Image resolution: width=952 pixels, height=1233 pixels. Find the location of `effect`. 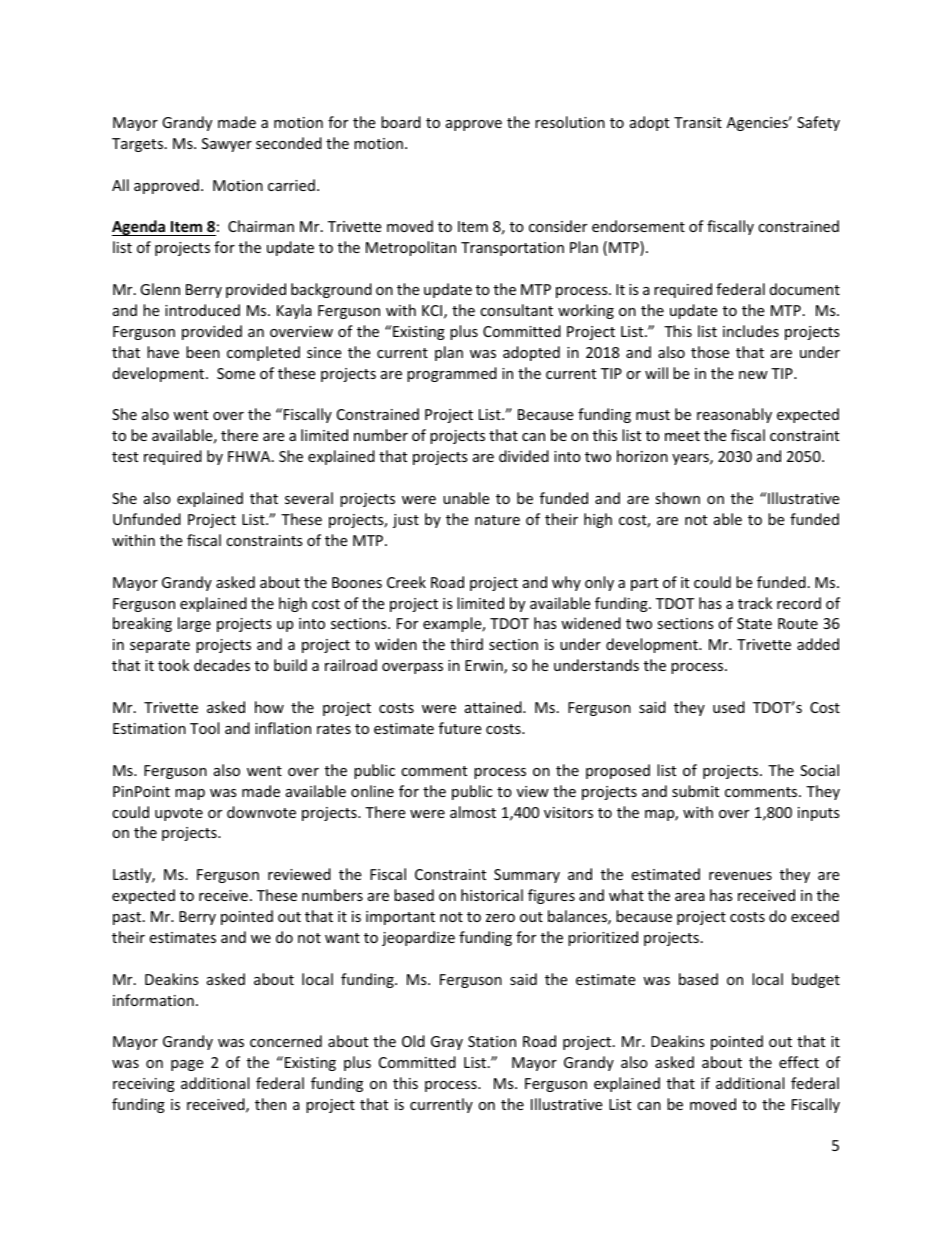

effect is located at coordinates (799, 1062).
